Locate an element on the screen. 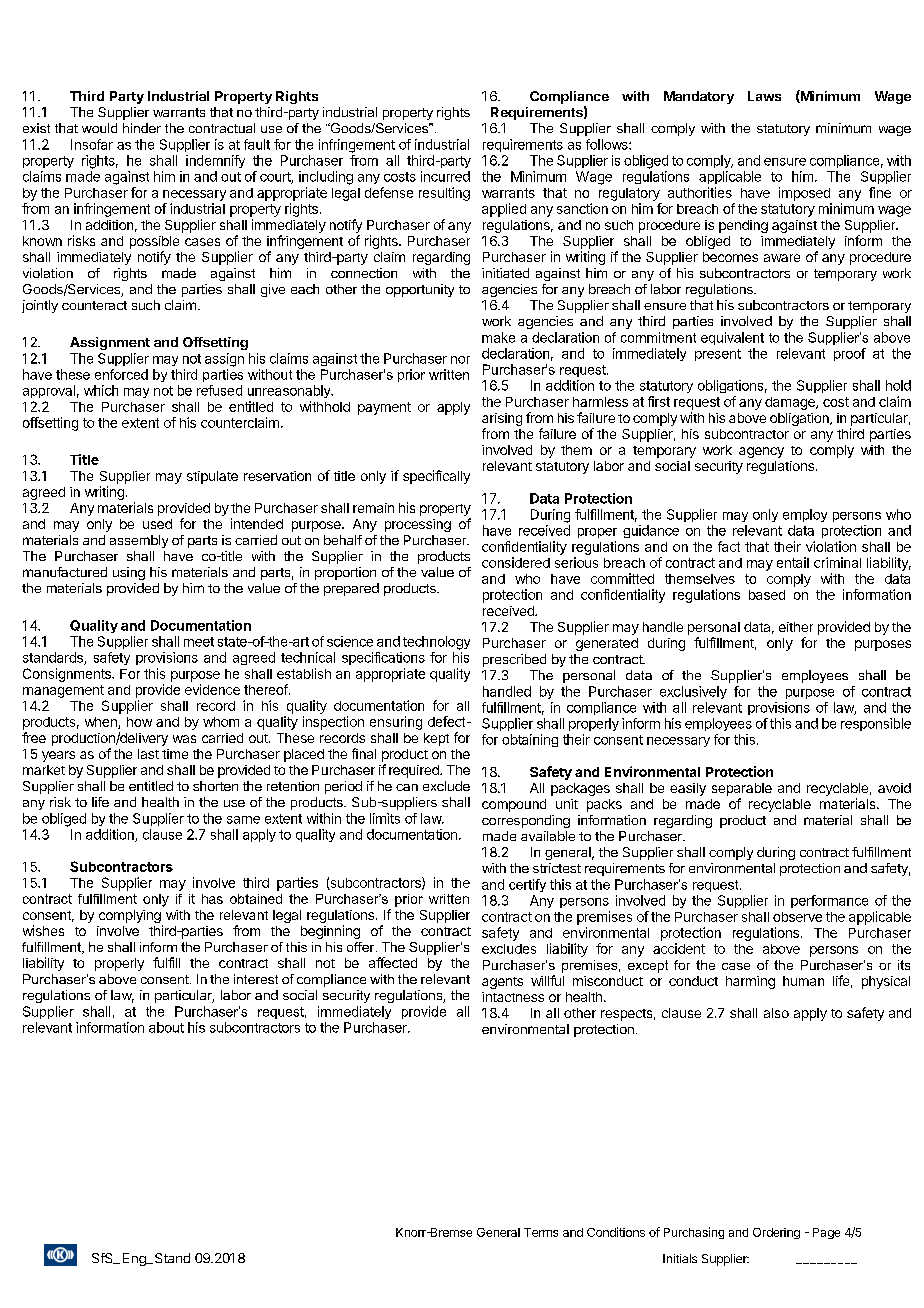 The image size is (924, 1308). assembly is located at coordinates (139, 541).
